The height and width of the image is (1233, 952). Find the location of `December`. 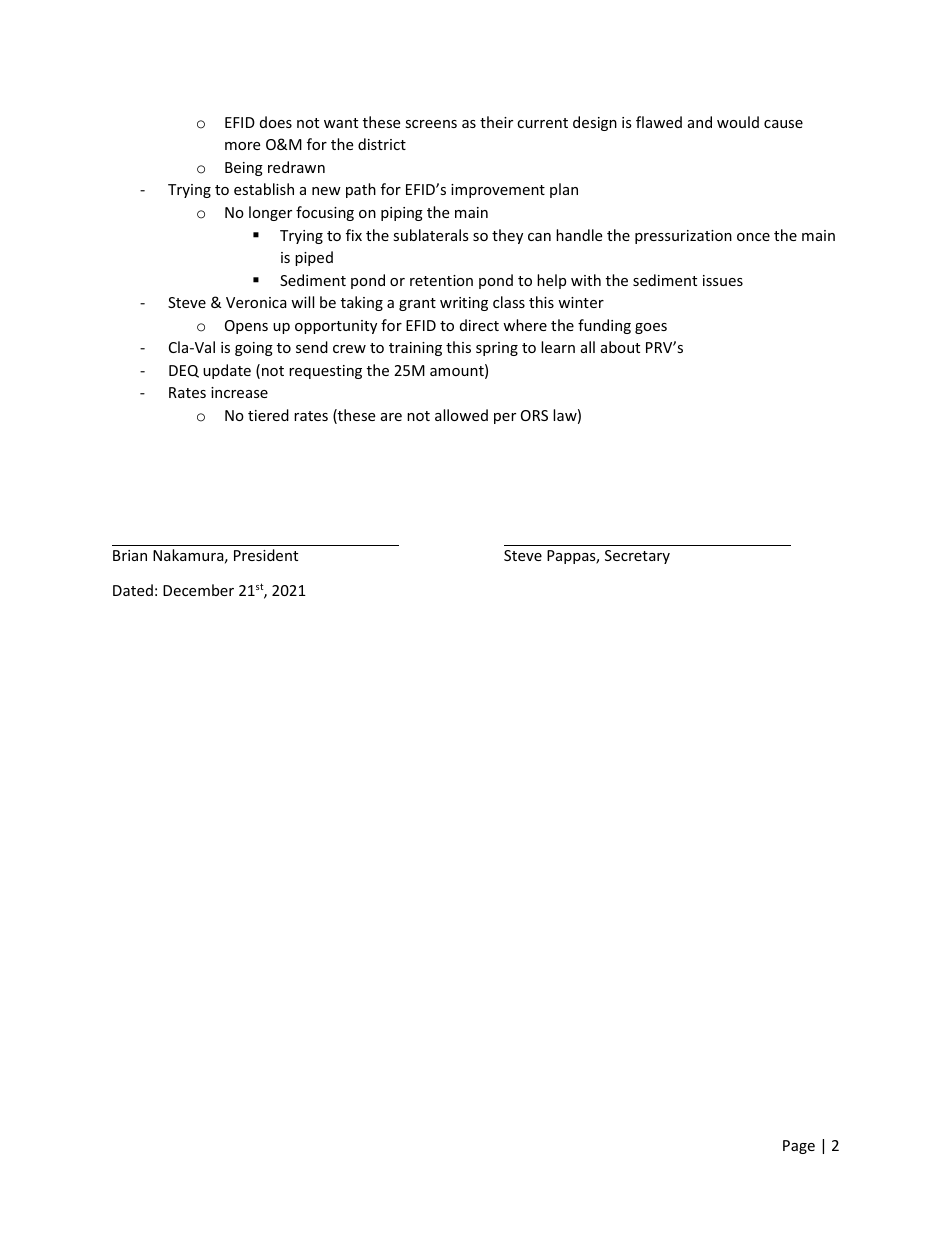

December is located at coordinates (198, 590).
